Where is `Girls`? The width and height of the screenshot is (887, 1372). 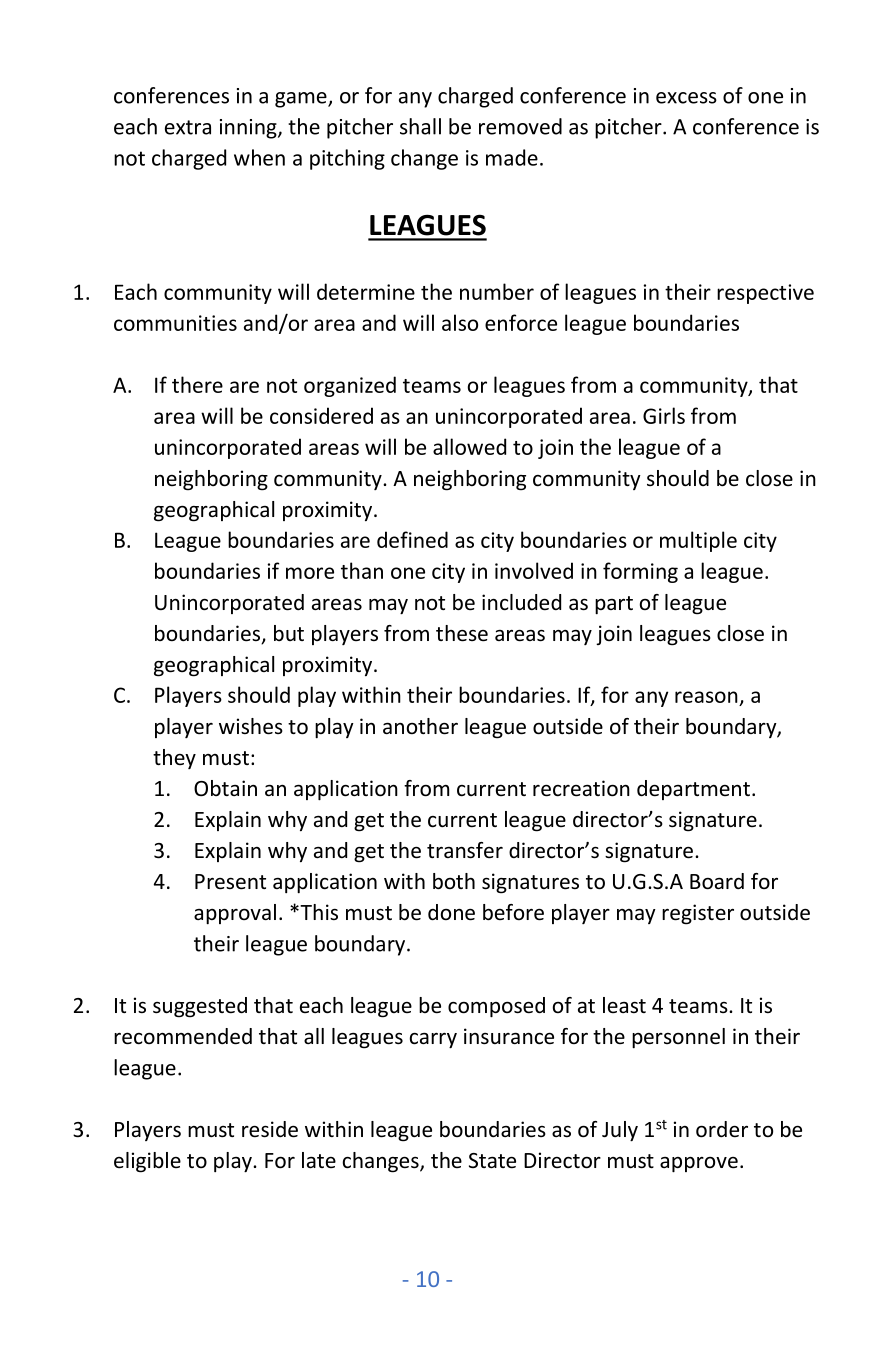 Girls is located at coordinates (664, 415).
